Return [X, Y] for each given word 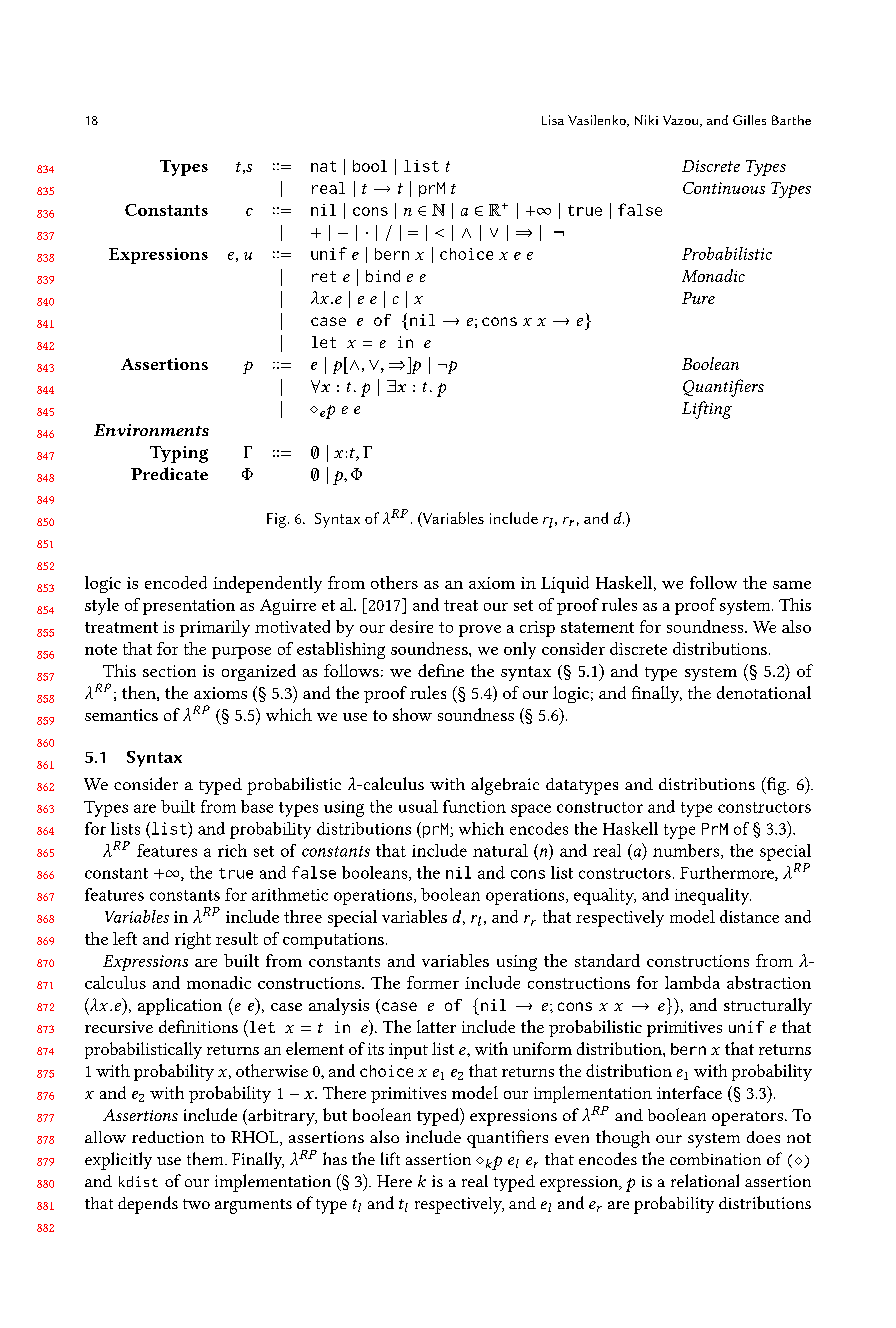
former [433, 982]
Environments [151, 430]
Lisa [553, 120]
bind [383, 276]
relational [705, 1180]
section [169, 671]
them [206, 1158]
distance [749, 916]
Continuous [724, 188]
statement [597, 627]
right [193, 940]
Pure [698, 298]
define [441, 670]
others [394, 582]
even [572, 1139]
